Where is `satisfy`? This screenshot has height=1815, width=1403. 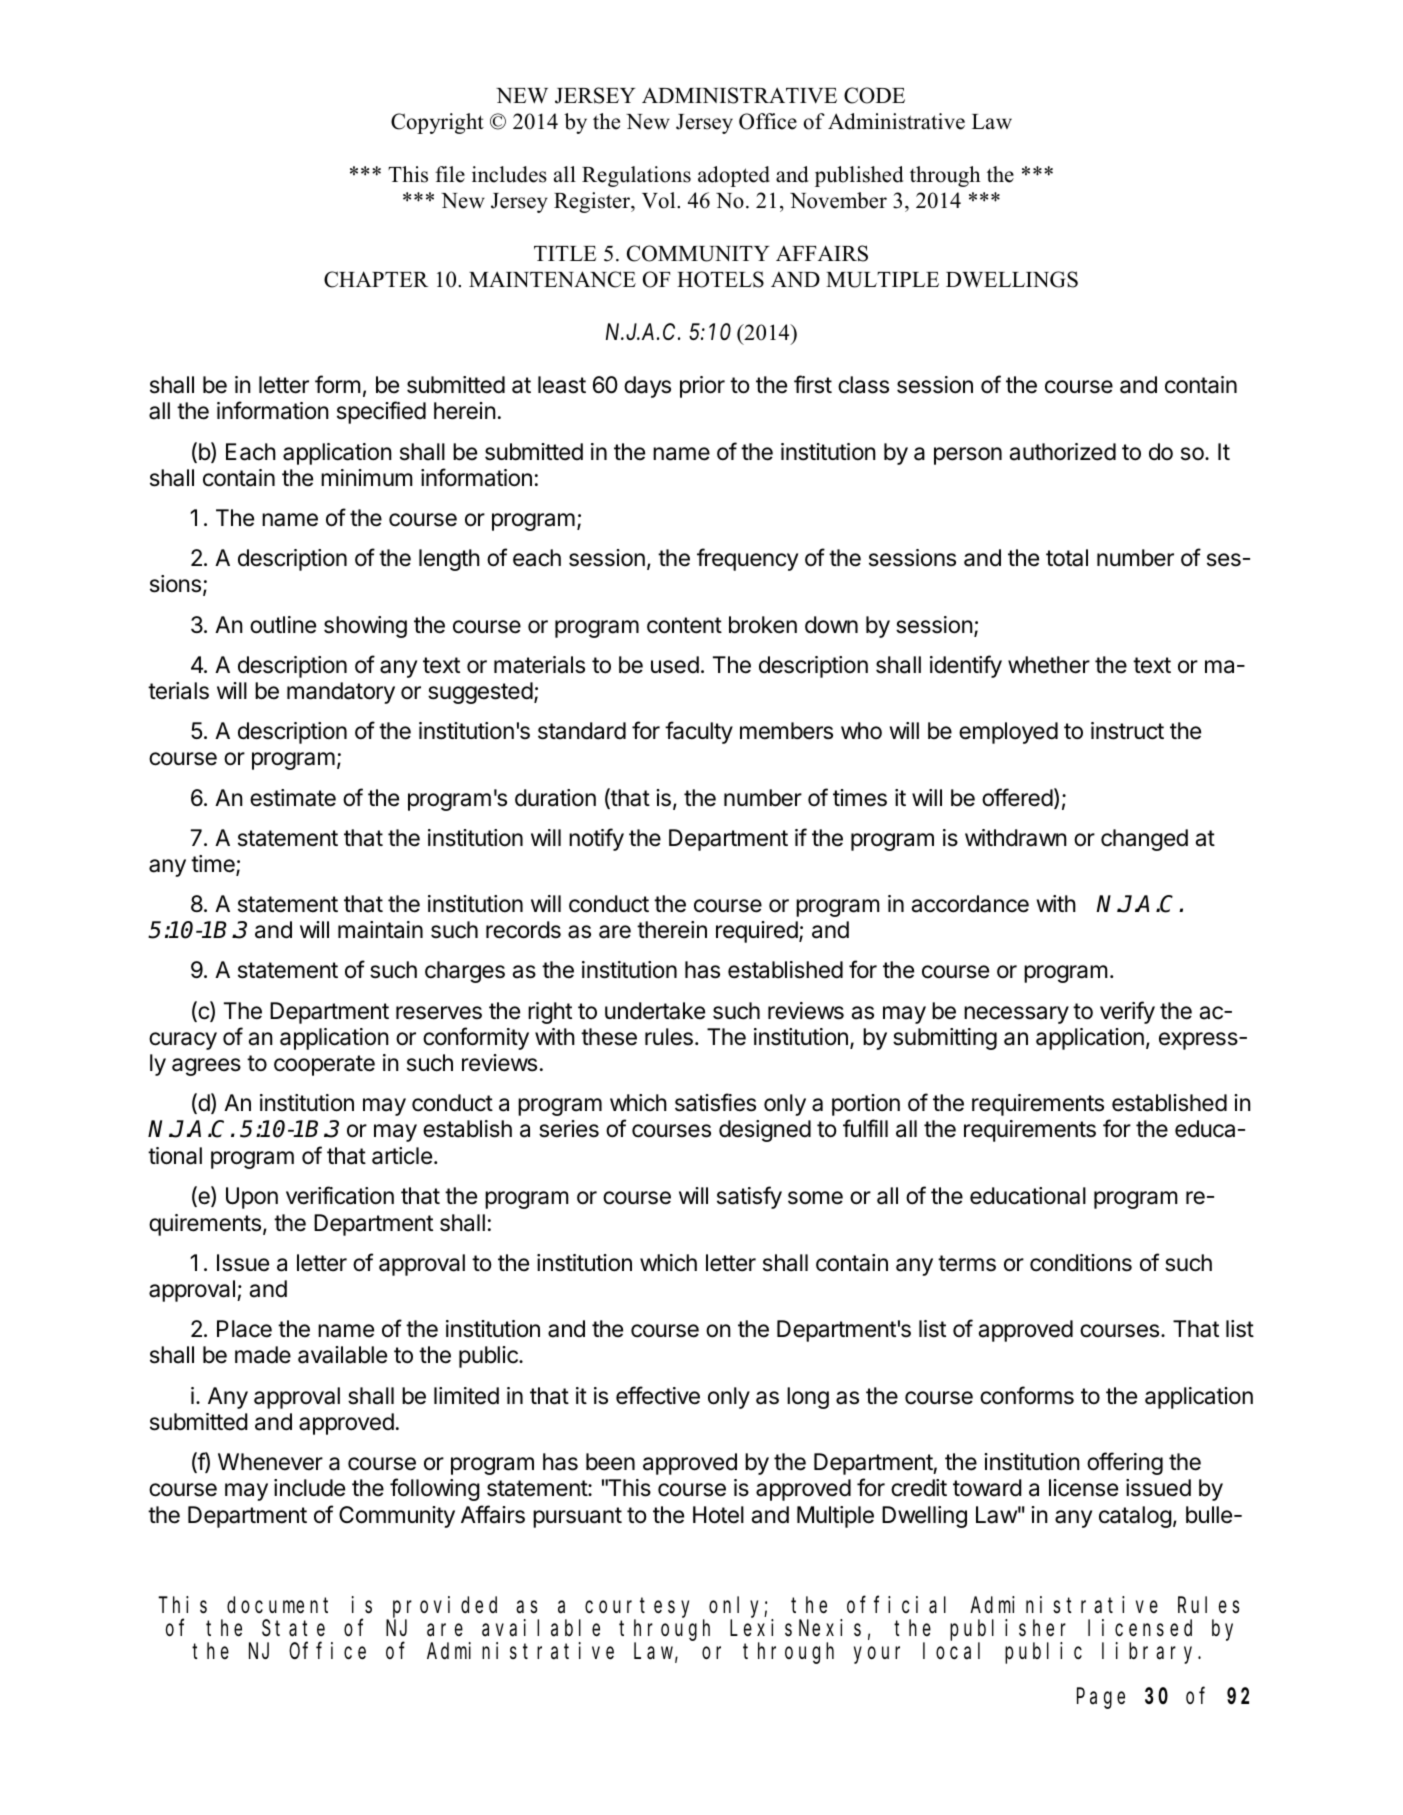 satisfy is located at coordinates (749, 1197).
